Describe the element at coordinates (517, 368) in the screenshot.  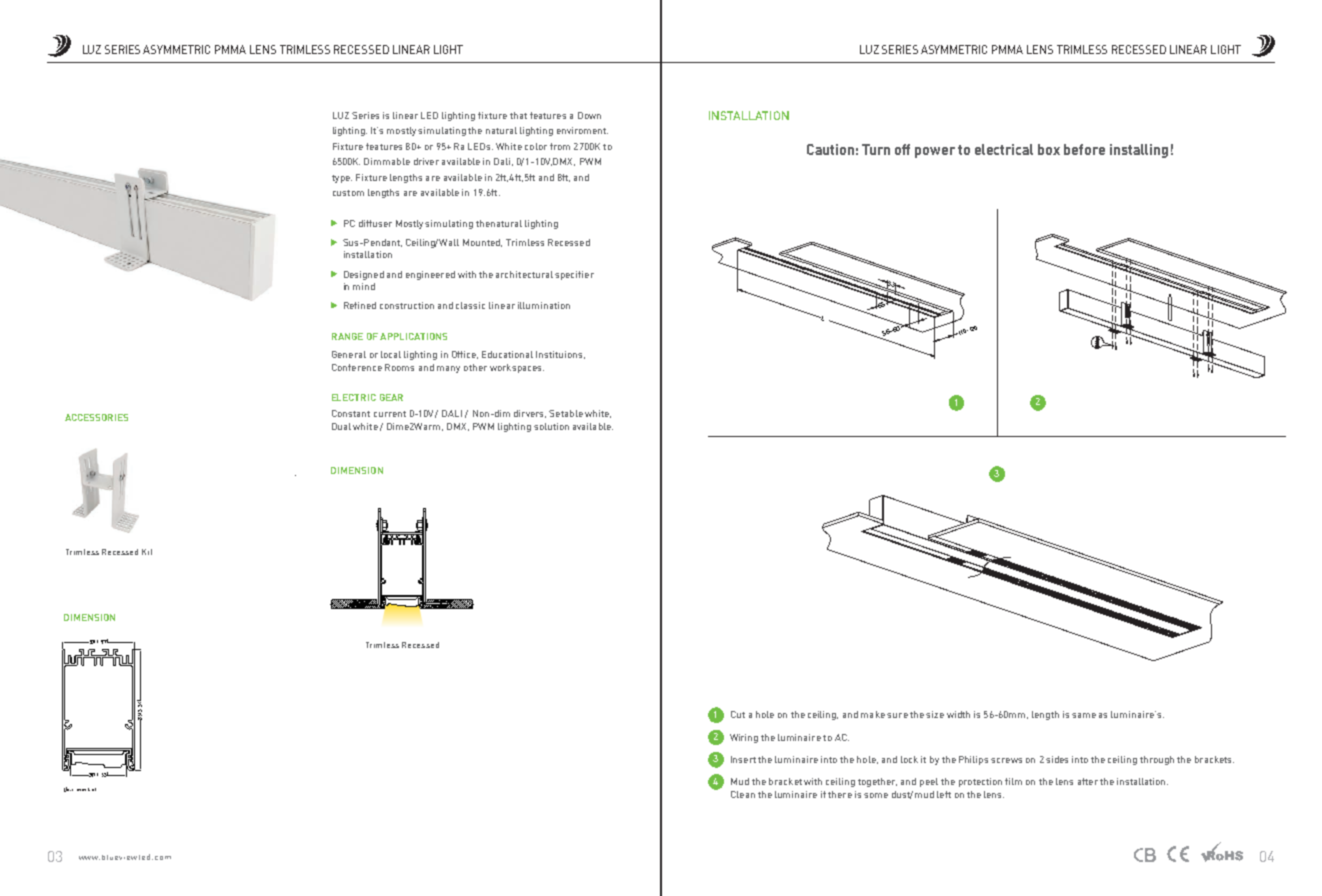
I see `workspaces` at that location.
